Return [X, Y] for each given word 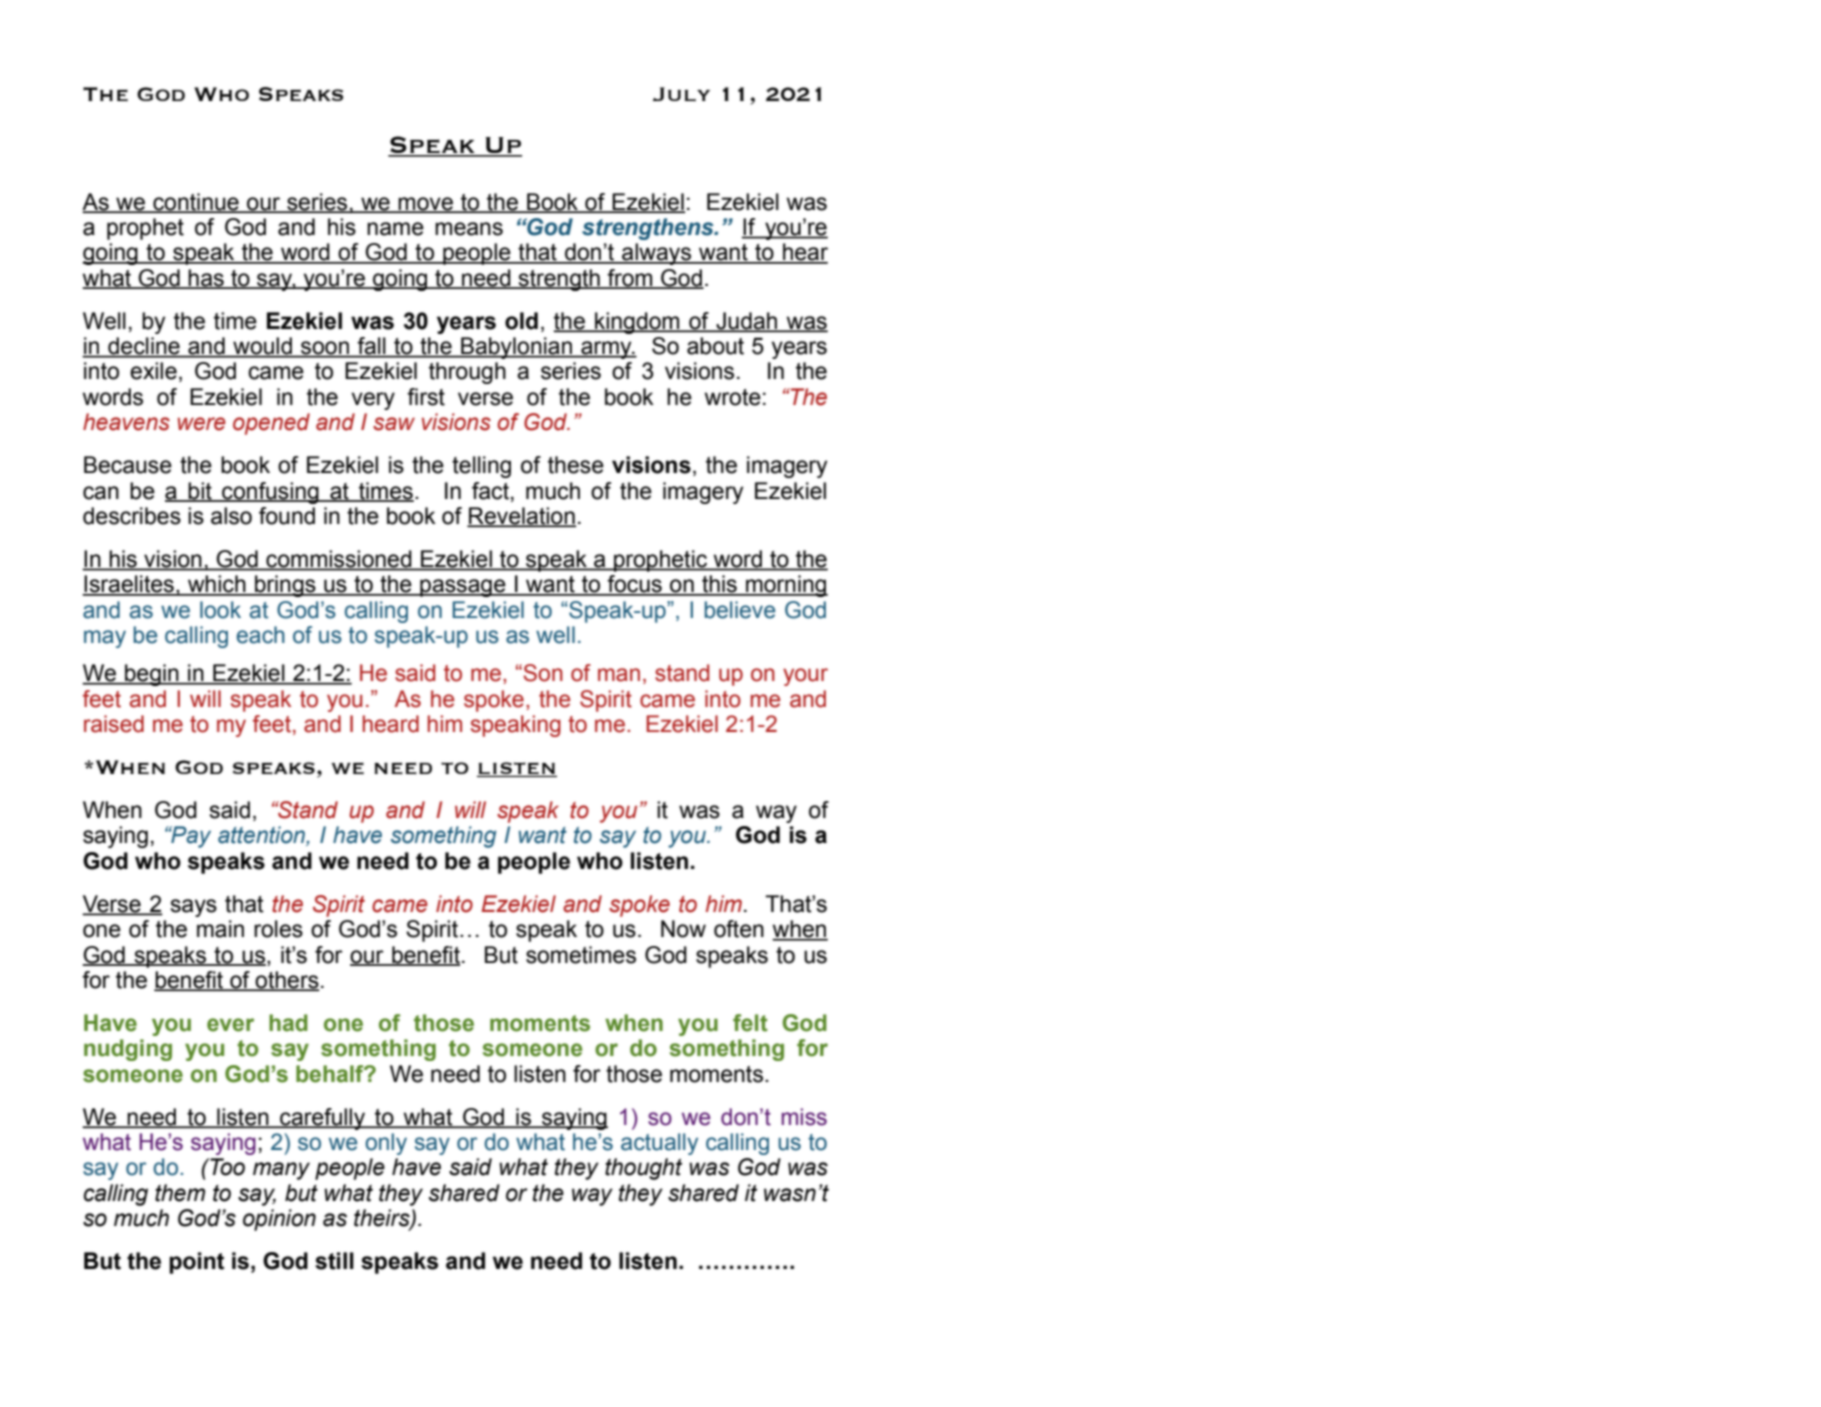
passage [463, 588]
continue [196, 203]
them [180, 1193]
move [426, 205]
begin [152, 675]
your [805, 677]
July [681, 94]
